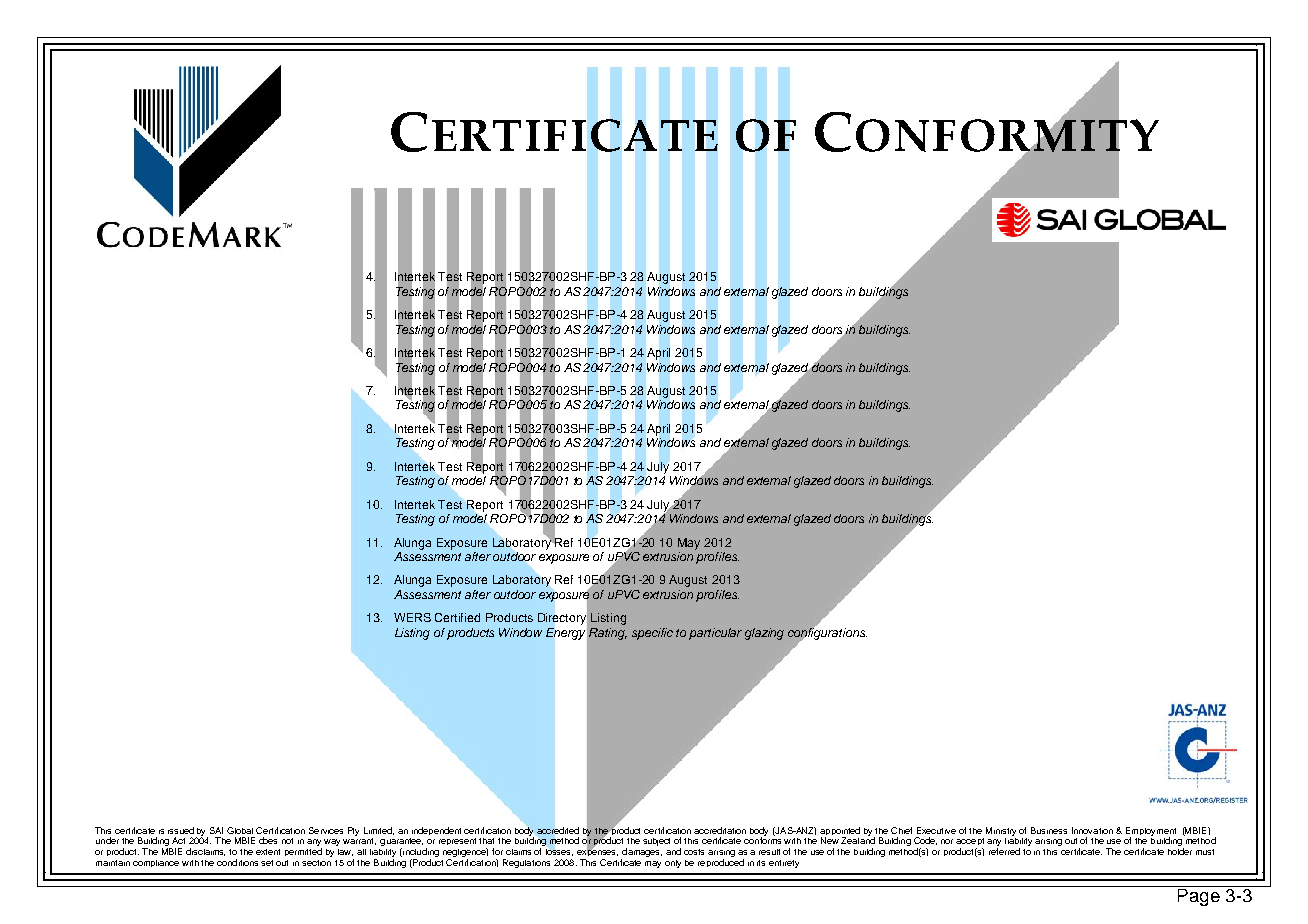  What do you see at coordinates (267, 863) in the screenshot?
I see `set` at bounding box center [267, 863].
